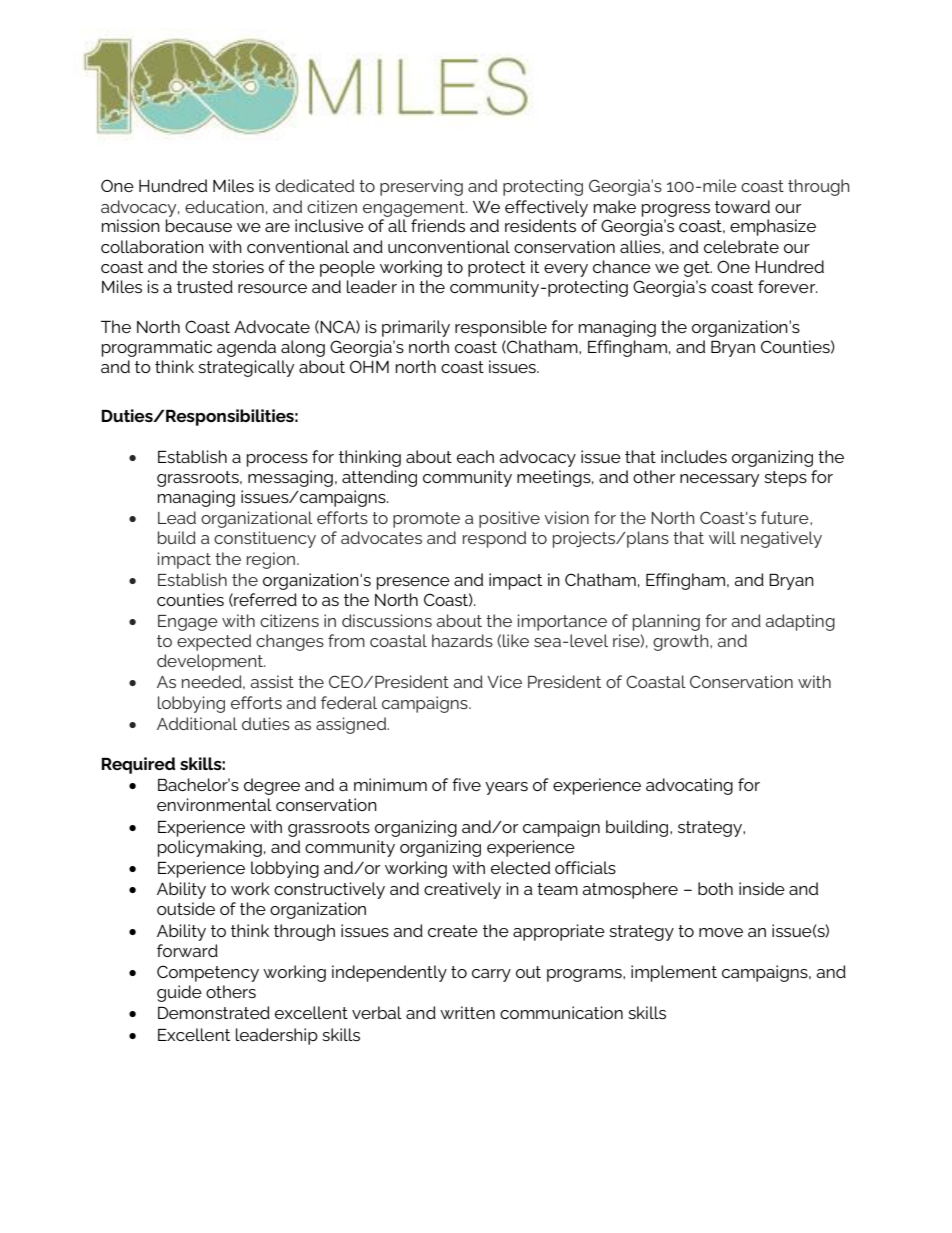 The height and width of the screenshot is (1233, 952). I want to click on advocating, so click(689, 786).
